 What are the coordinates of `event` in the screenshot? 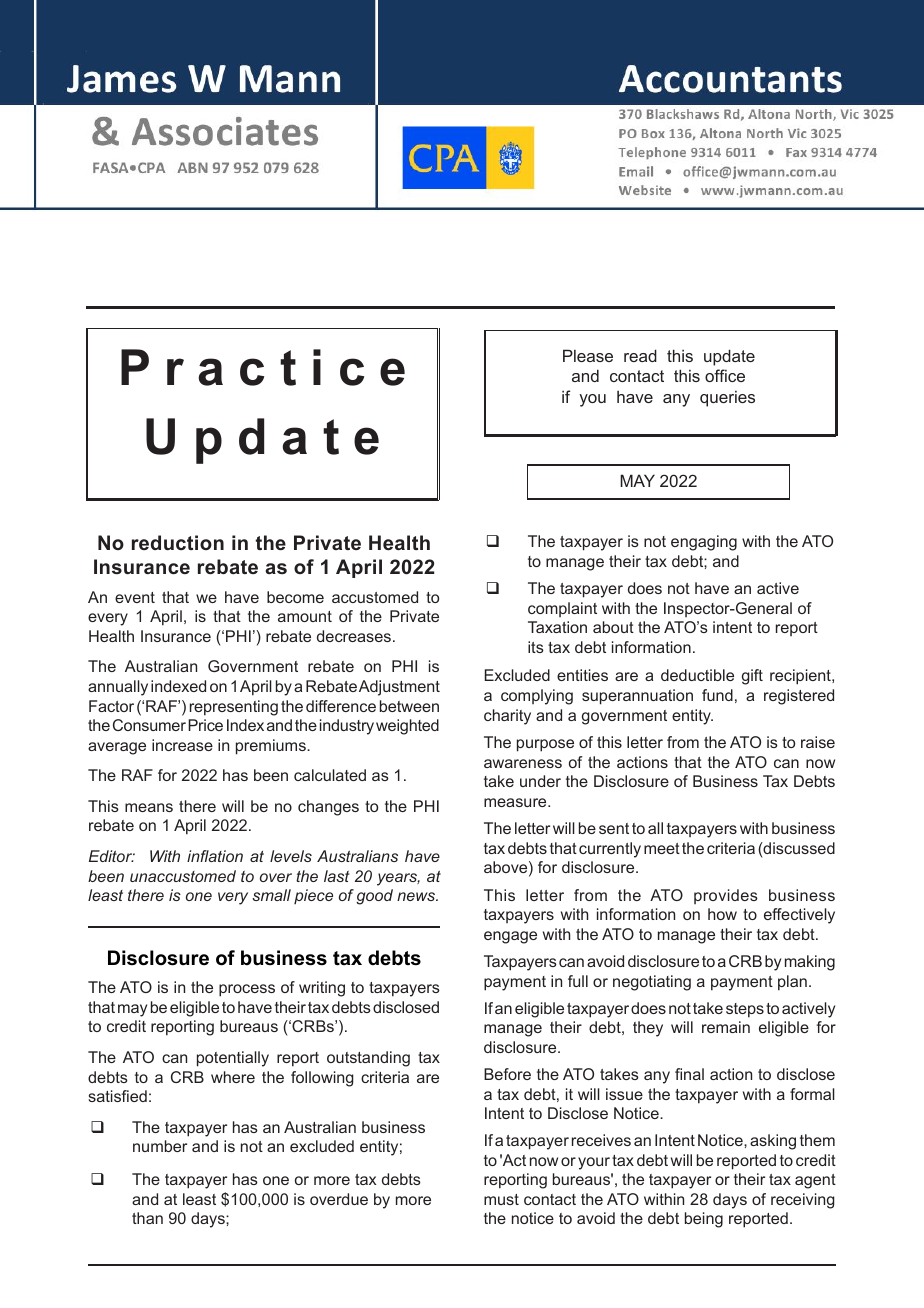 It's located at (135, 597).
